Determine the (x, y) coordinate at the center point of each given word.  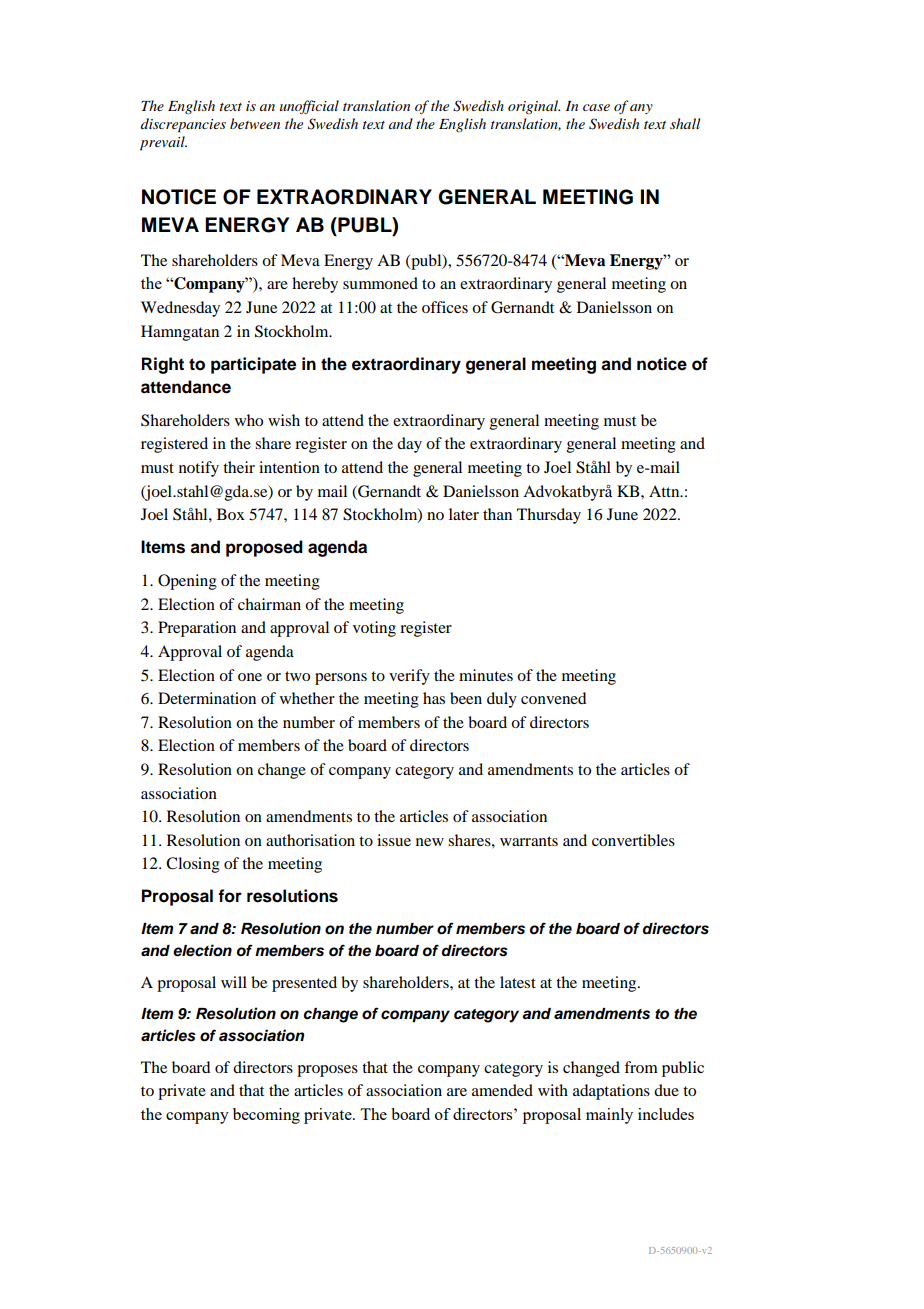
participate (253, 365)
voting (374, 629)
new (430, 842)
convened (553, 698)
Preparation (197, 629)
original (534, 107)
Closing (193, 865)
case (596, 107)
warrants (529, 841)
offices (445, 307)
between (255, 123)
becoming (266, 1116)
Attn (665, 491)
